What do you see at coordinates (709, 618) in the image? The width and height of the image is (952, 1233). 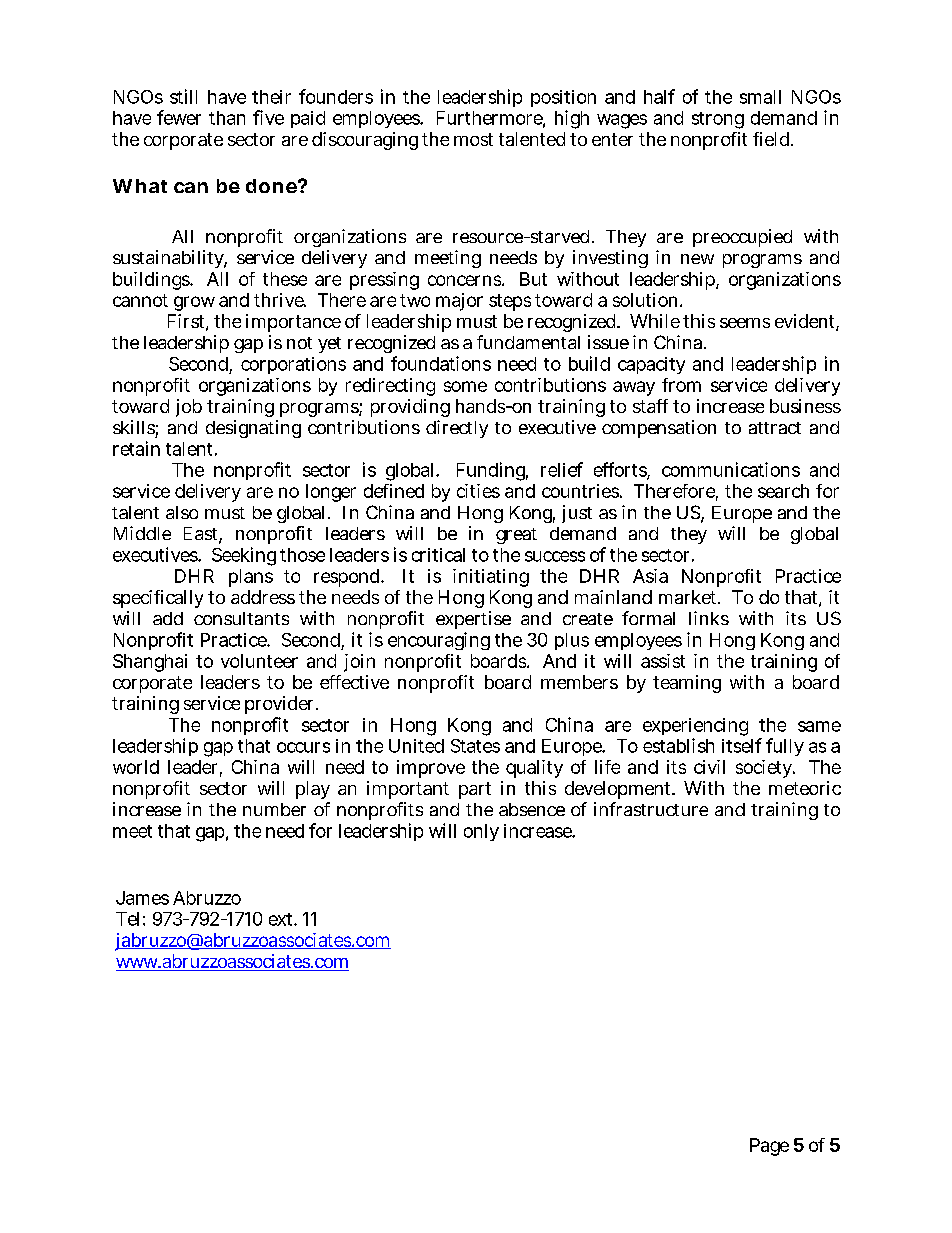 I see `links` at bounding box center [709, 618].
